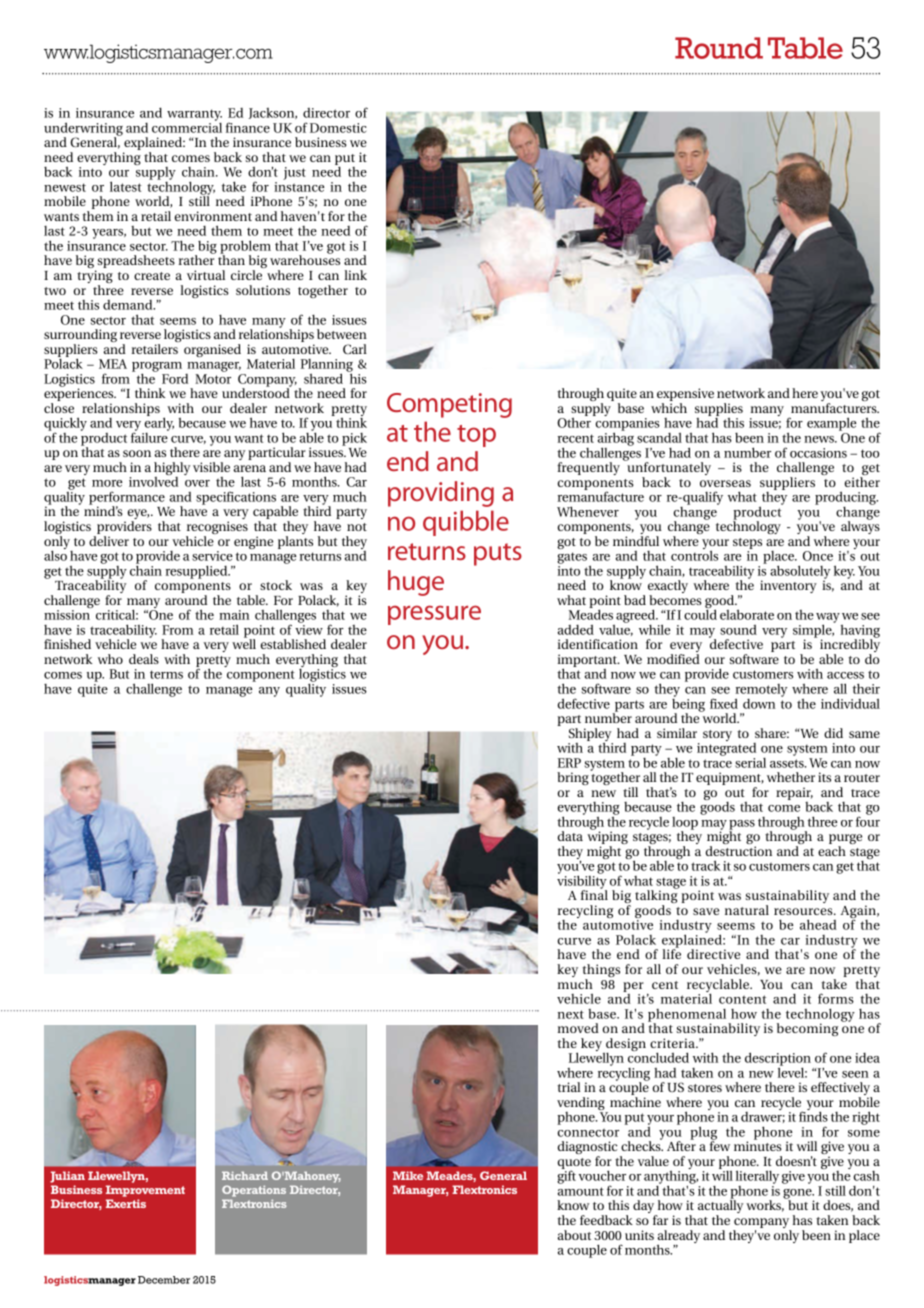 This document has width=924, height=1308. What do you see at coordinates (719, 411) in the document?
I see `supplies` at bounding box center [719, 411].
